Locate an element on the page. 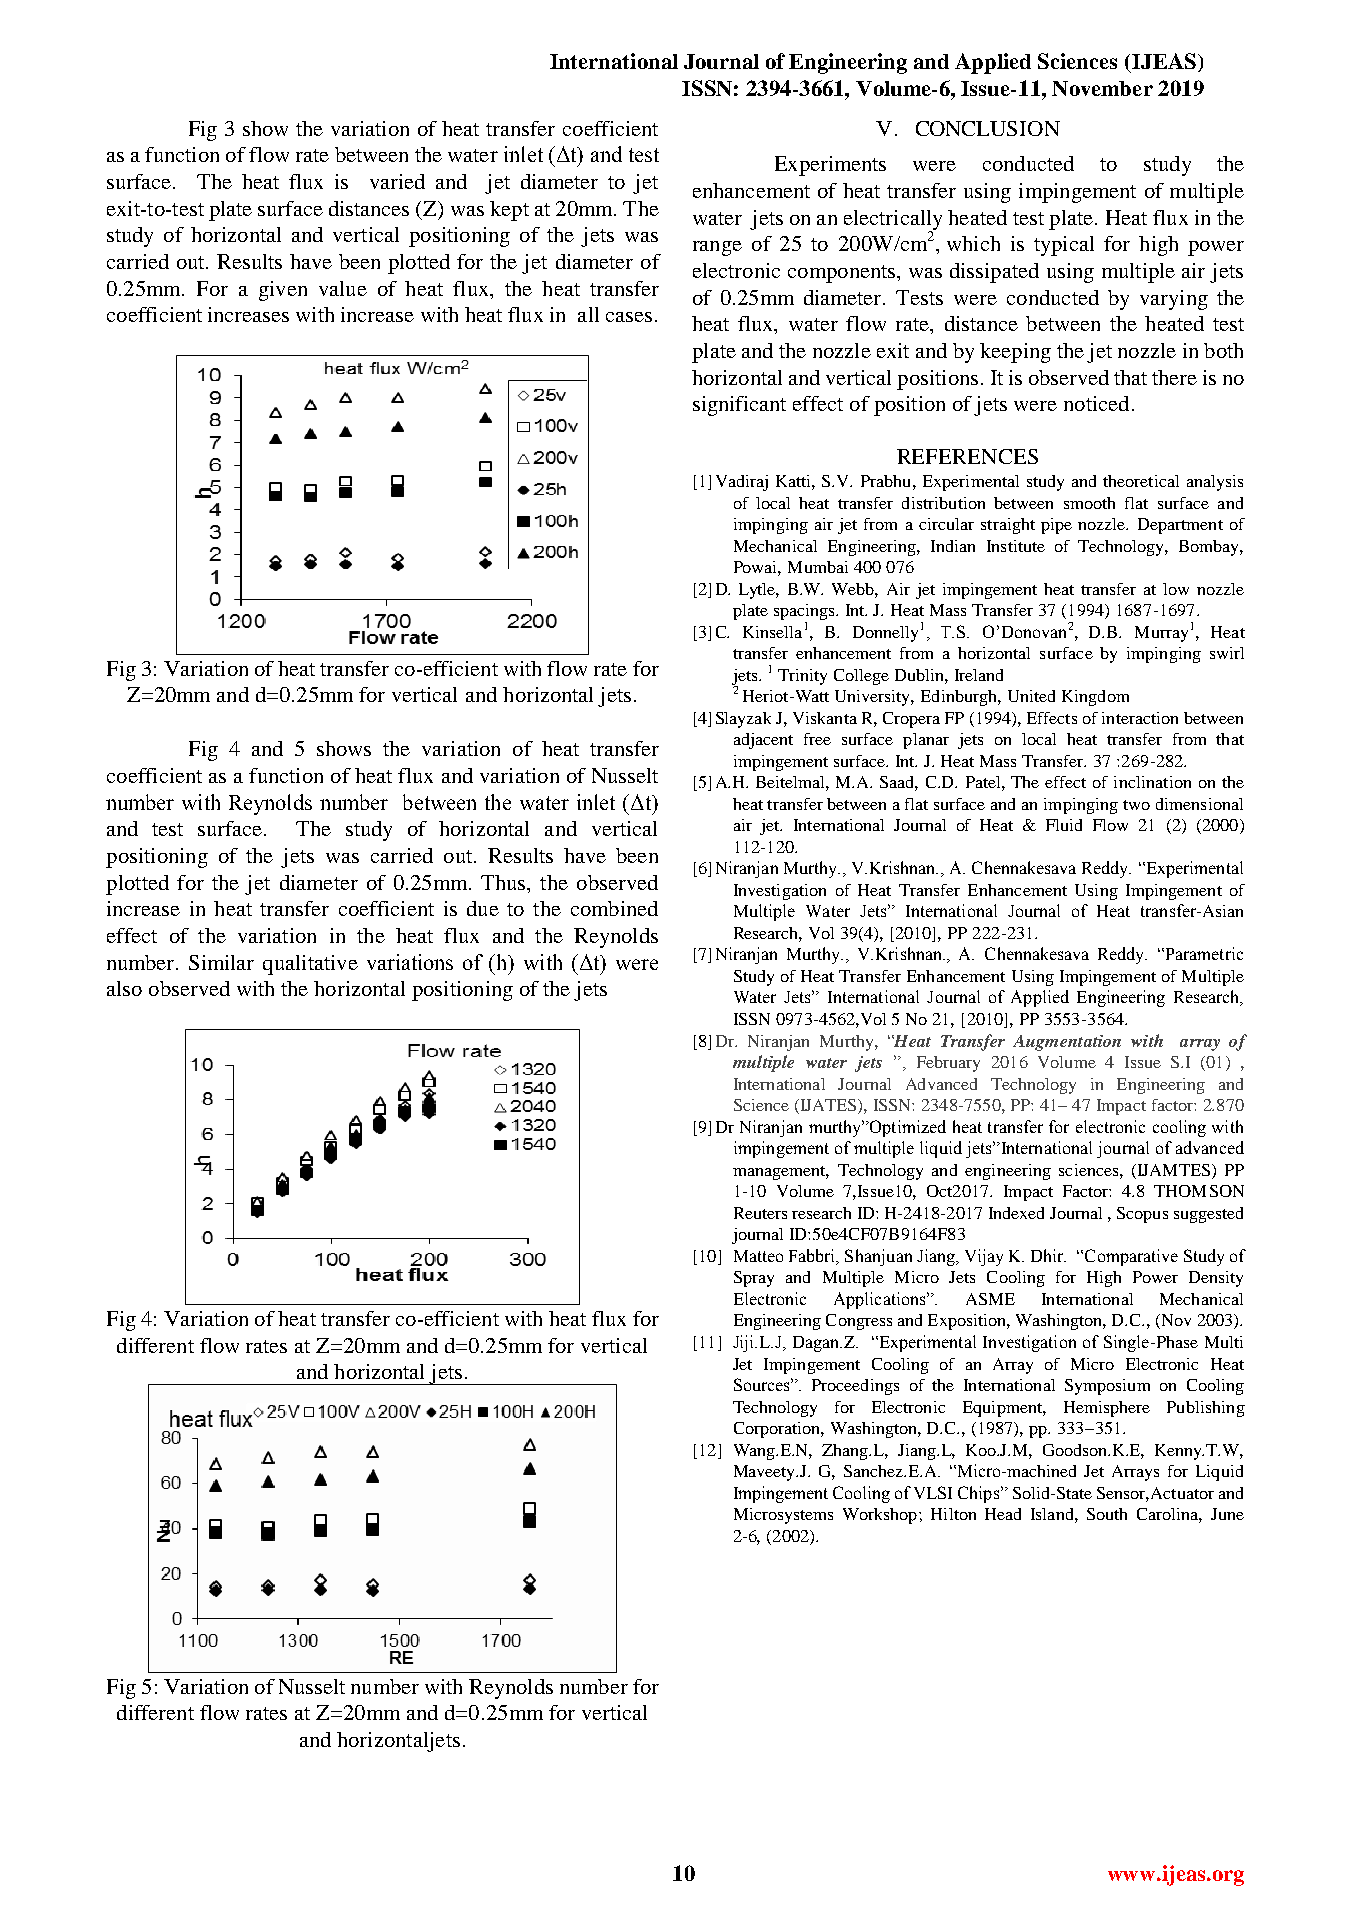 The image size is (1351, 1910). Spray is located at coordinates (754, 1279).
